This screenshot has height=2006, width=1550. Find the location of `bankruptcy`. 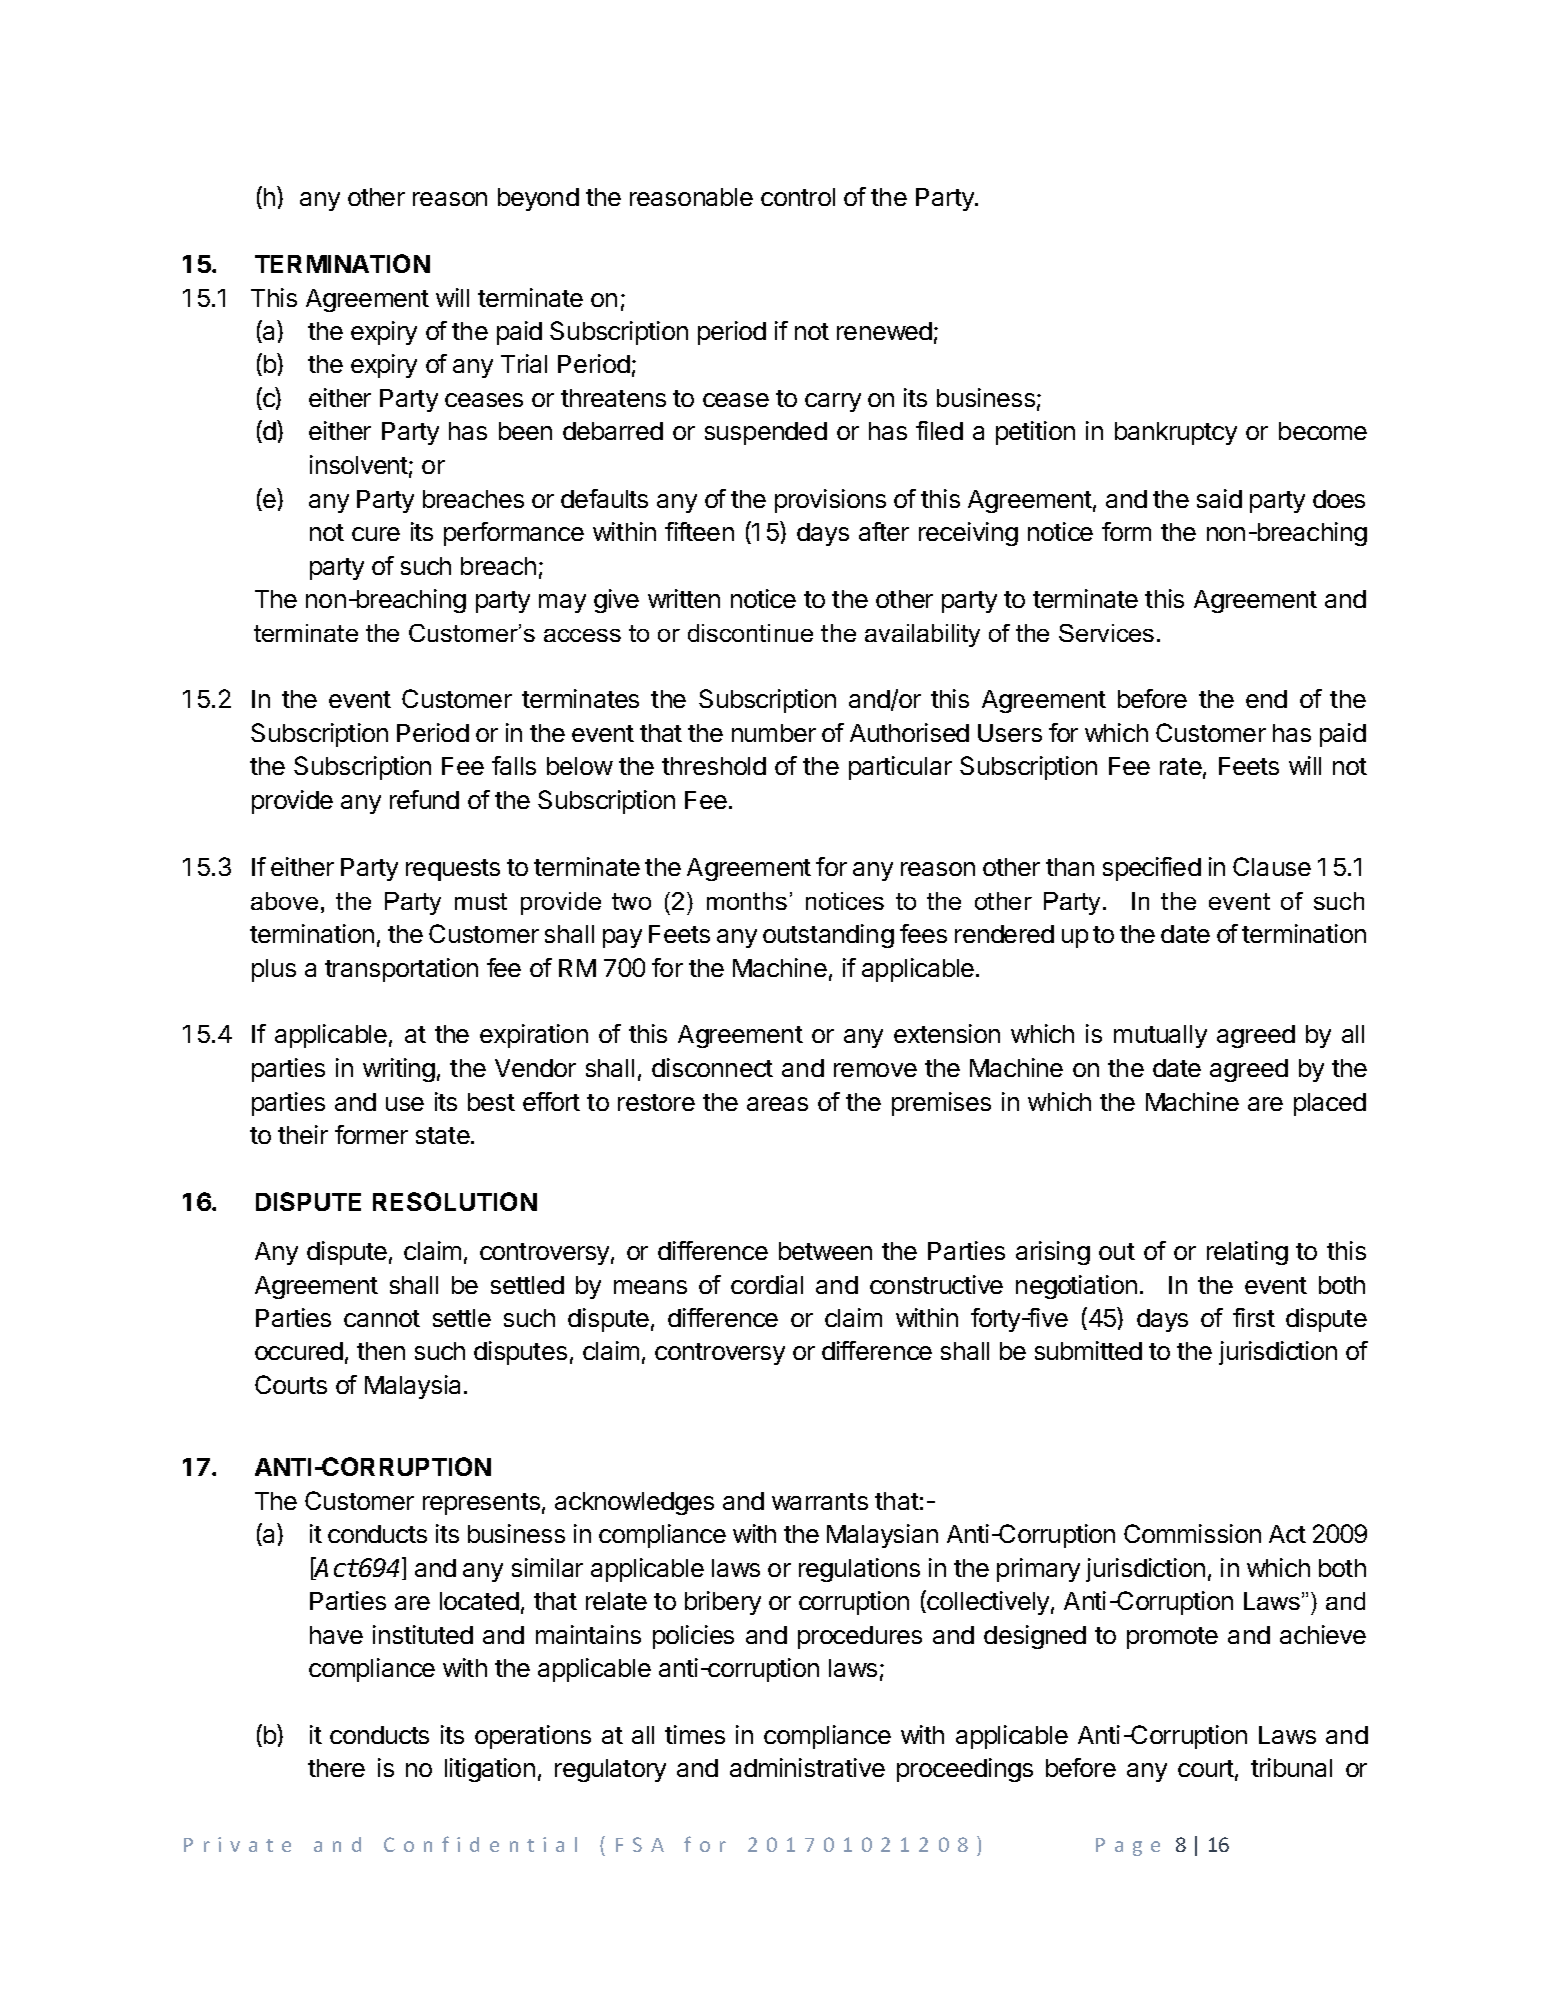

bankruptcy is located at coordinates (1176, 433).
